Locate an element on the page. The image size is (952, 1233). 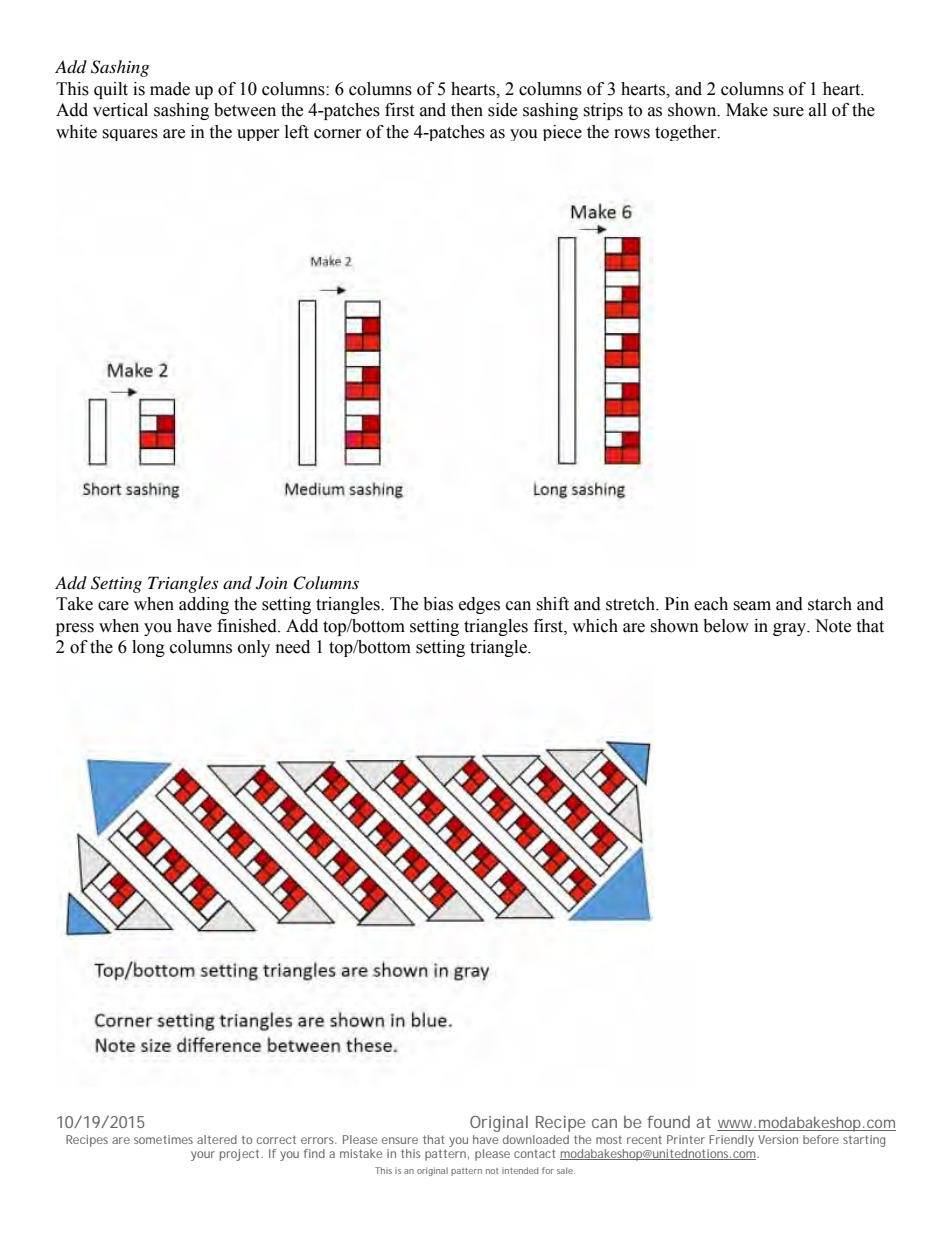
together is located at coordinates (687, 133).
